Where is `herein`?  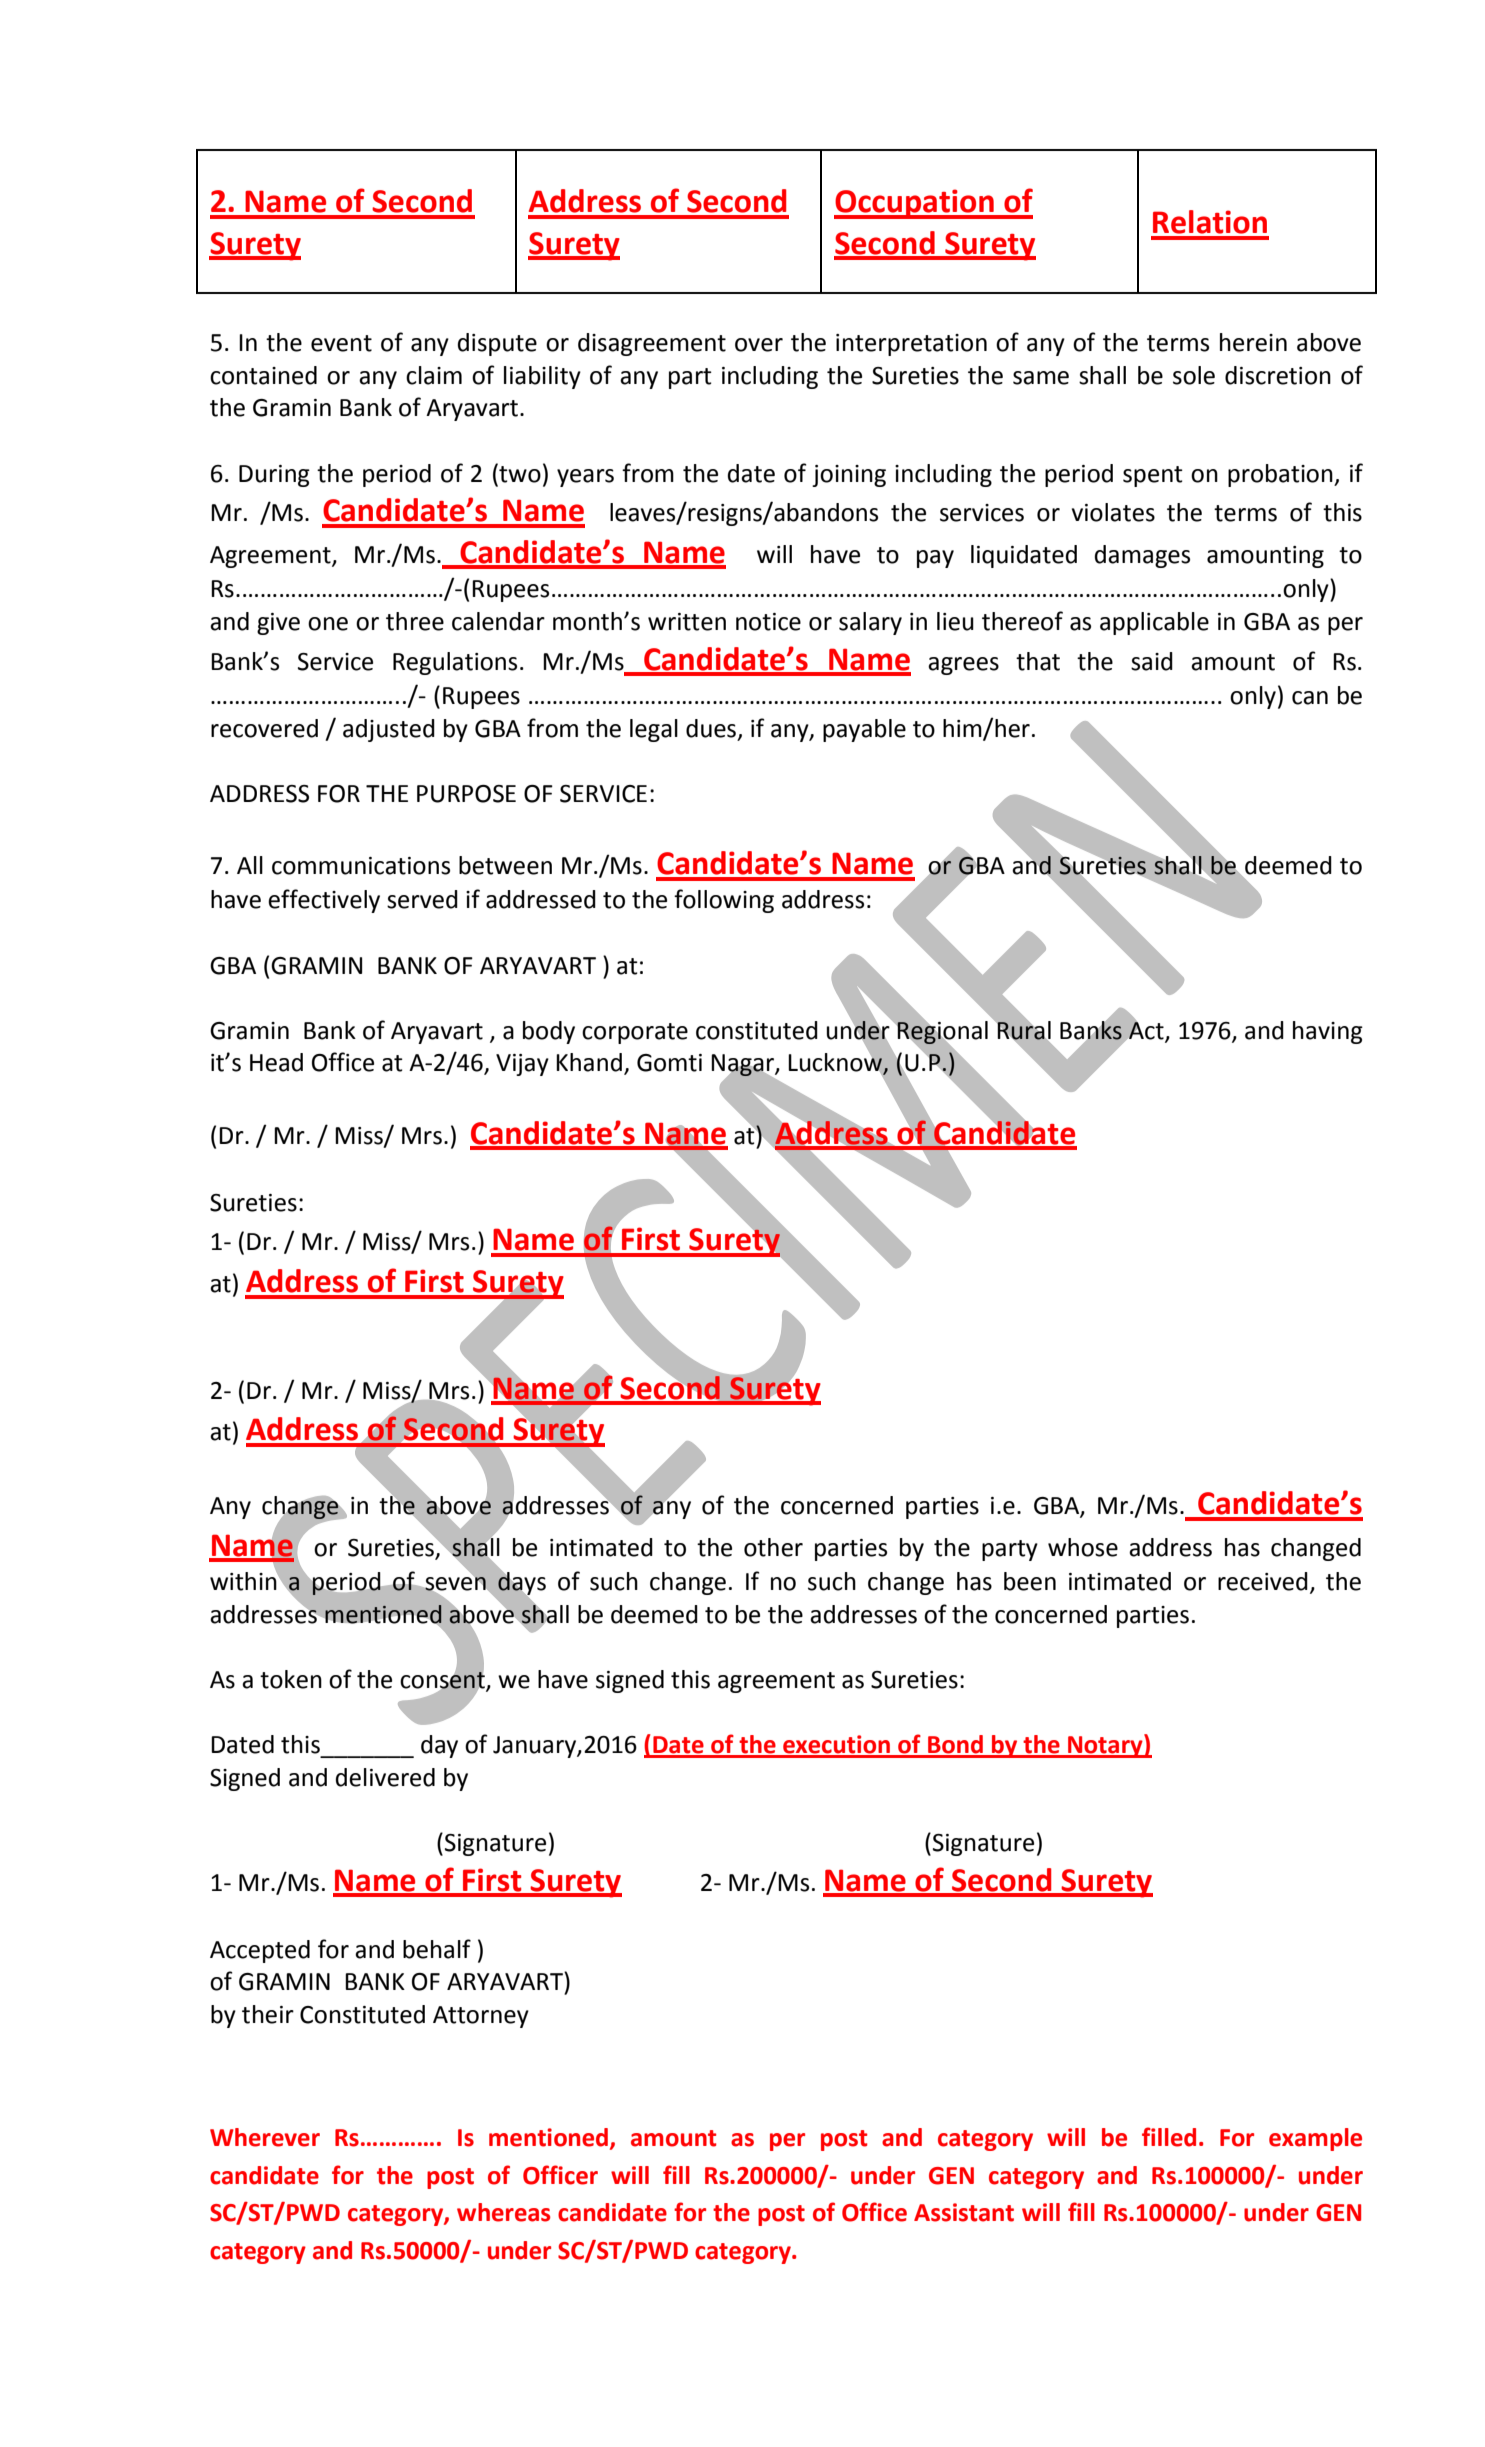 herein is located at coordinates (1253, 342).
